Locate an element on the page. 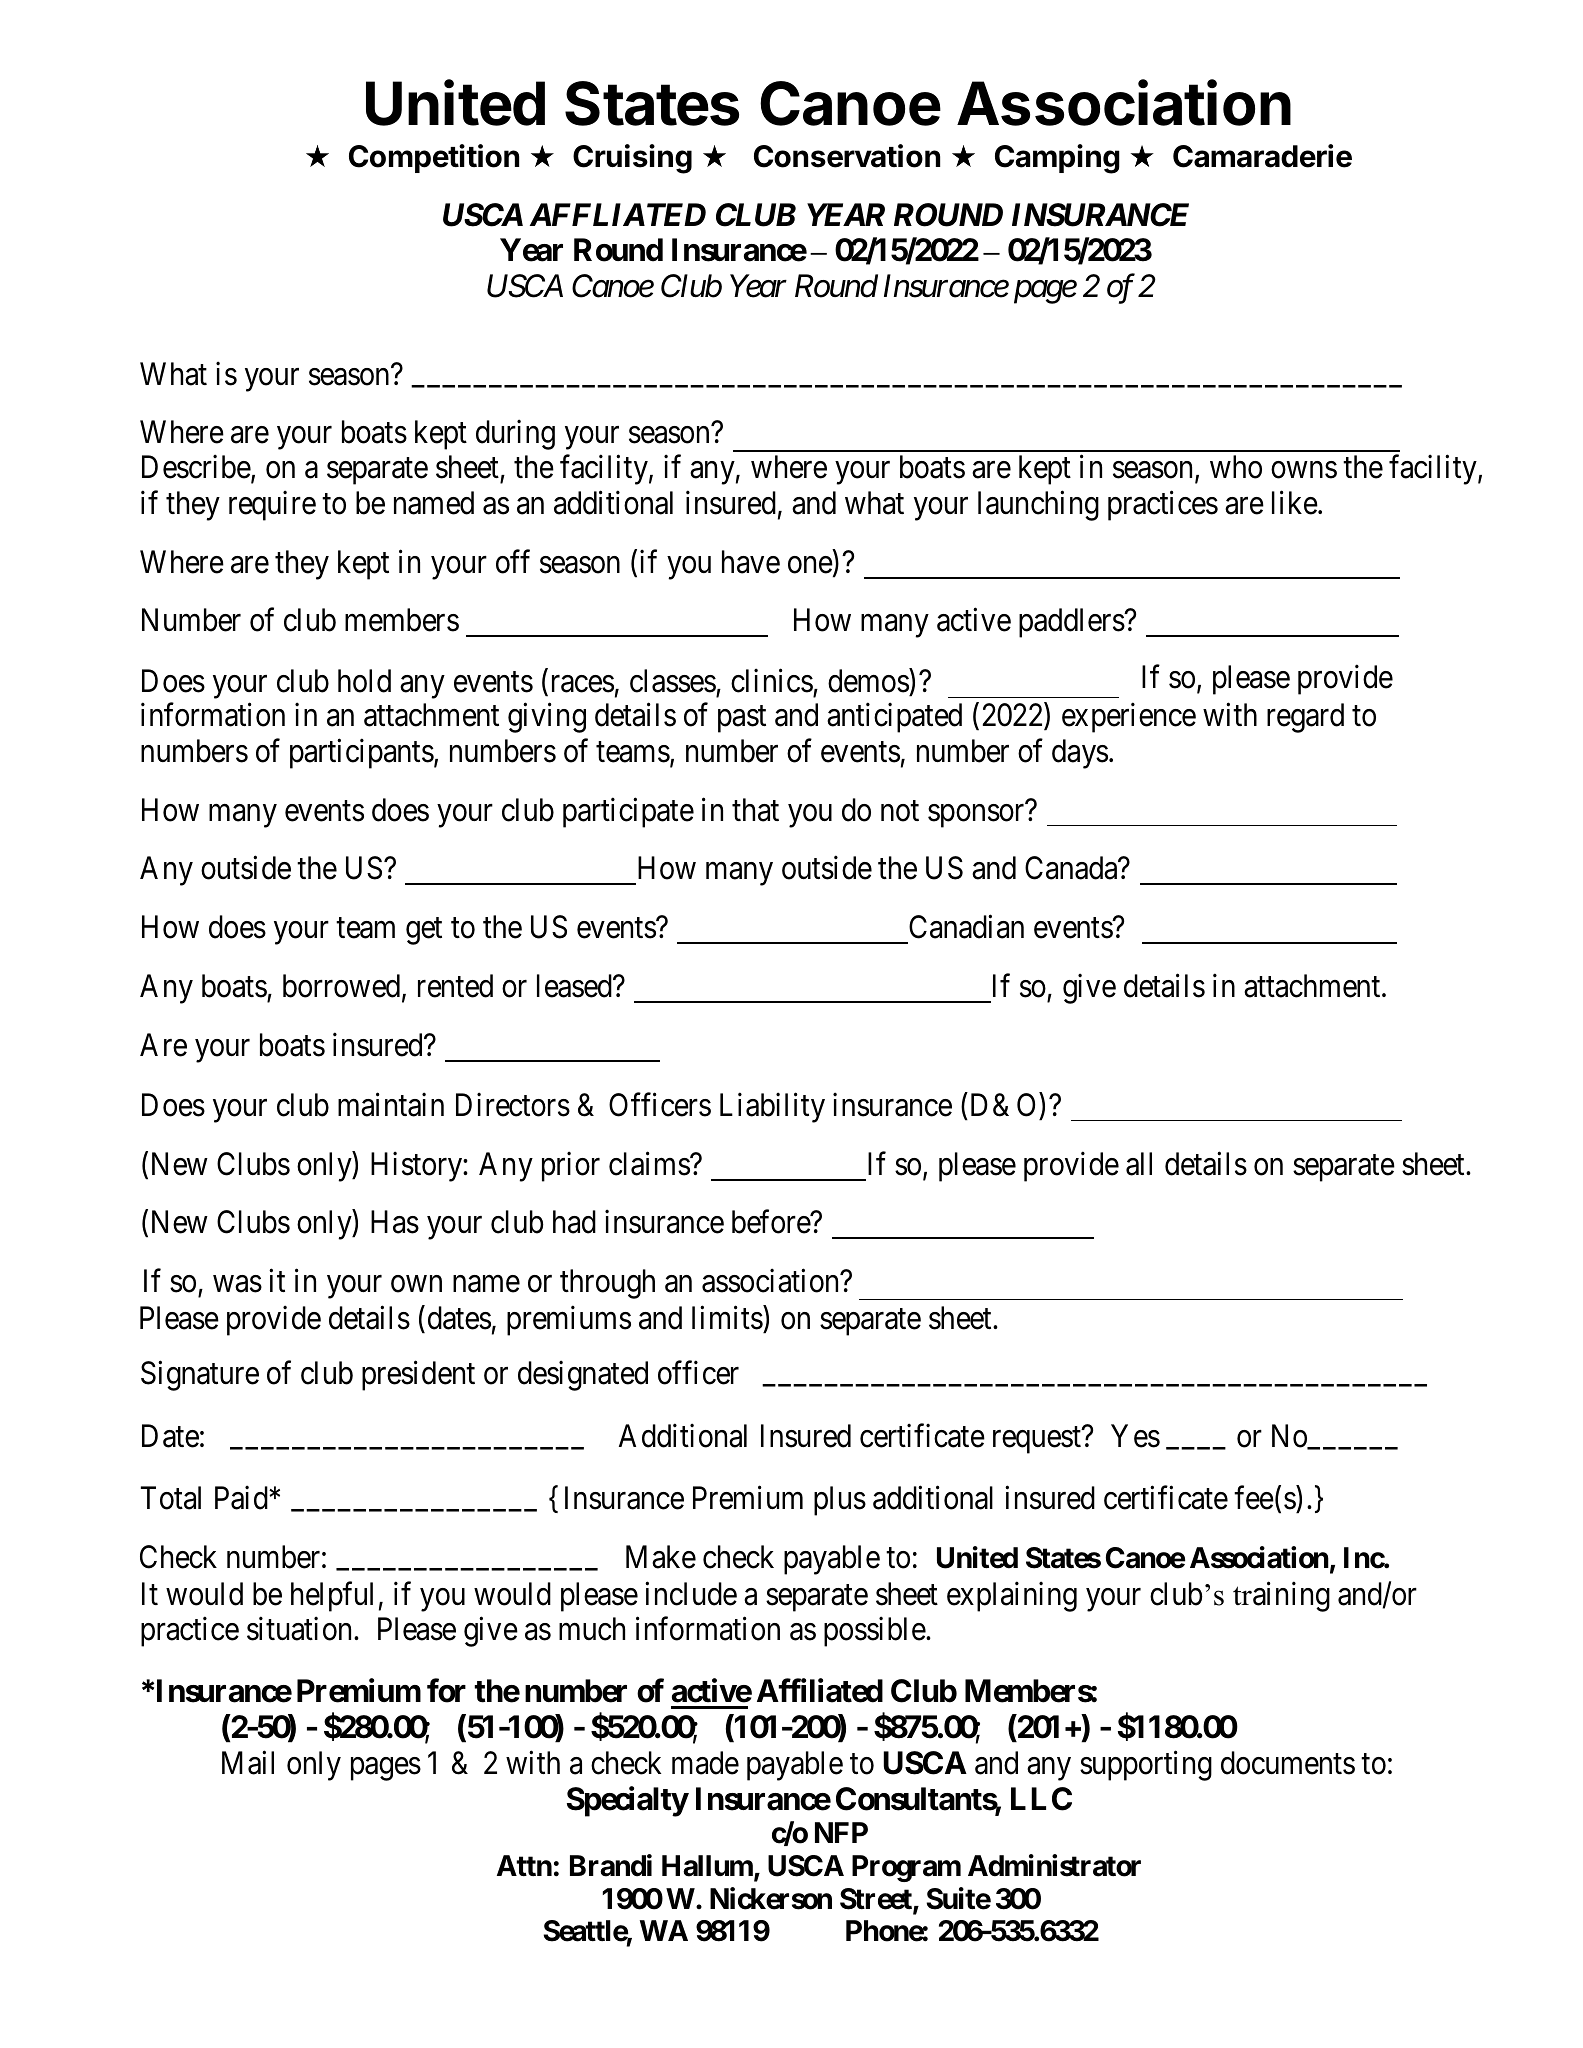  Competition is located at coordinates (434, 158).
